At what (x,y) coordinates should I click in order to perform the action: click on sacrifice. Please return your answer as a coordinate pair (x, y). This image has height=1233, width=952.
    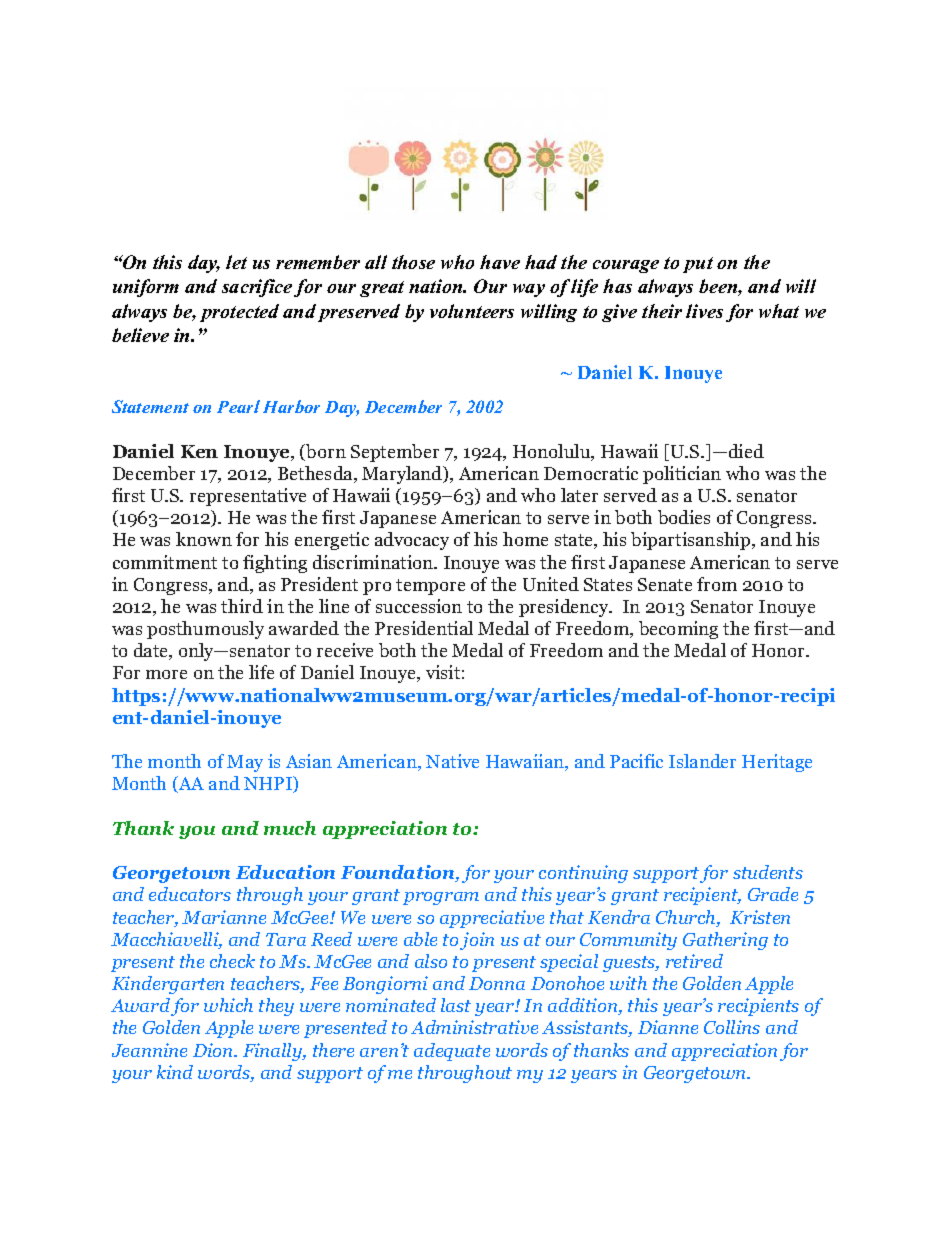
    Looking at the image, I should click on (257, 288).
